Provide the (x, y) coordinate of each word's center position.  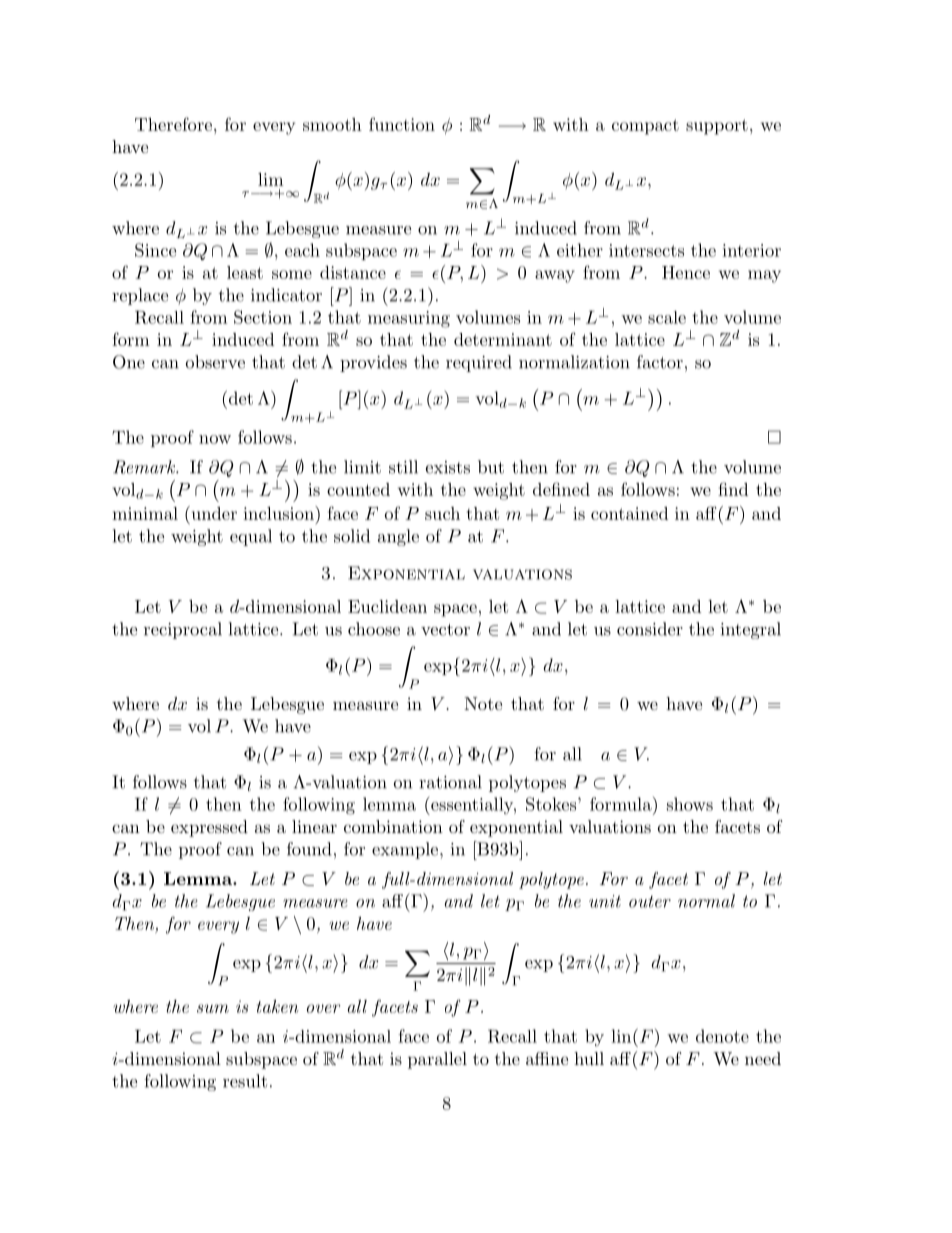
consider (650, 629)
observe (215, 362)
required (479, 363)
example (406, 850)
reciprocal (183, 630)
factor (660, 362)
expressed (209, 828)
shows (690, 804)
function (402, 124)
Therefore (173, 124)
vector (445, 630)
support (717, 127)
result (245, 1081)
